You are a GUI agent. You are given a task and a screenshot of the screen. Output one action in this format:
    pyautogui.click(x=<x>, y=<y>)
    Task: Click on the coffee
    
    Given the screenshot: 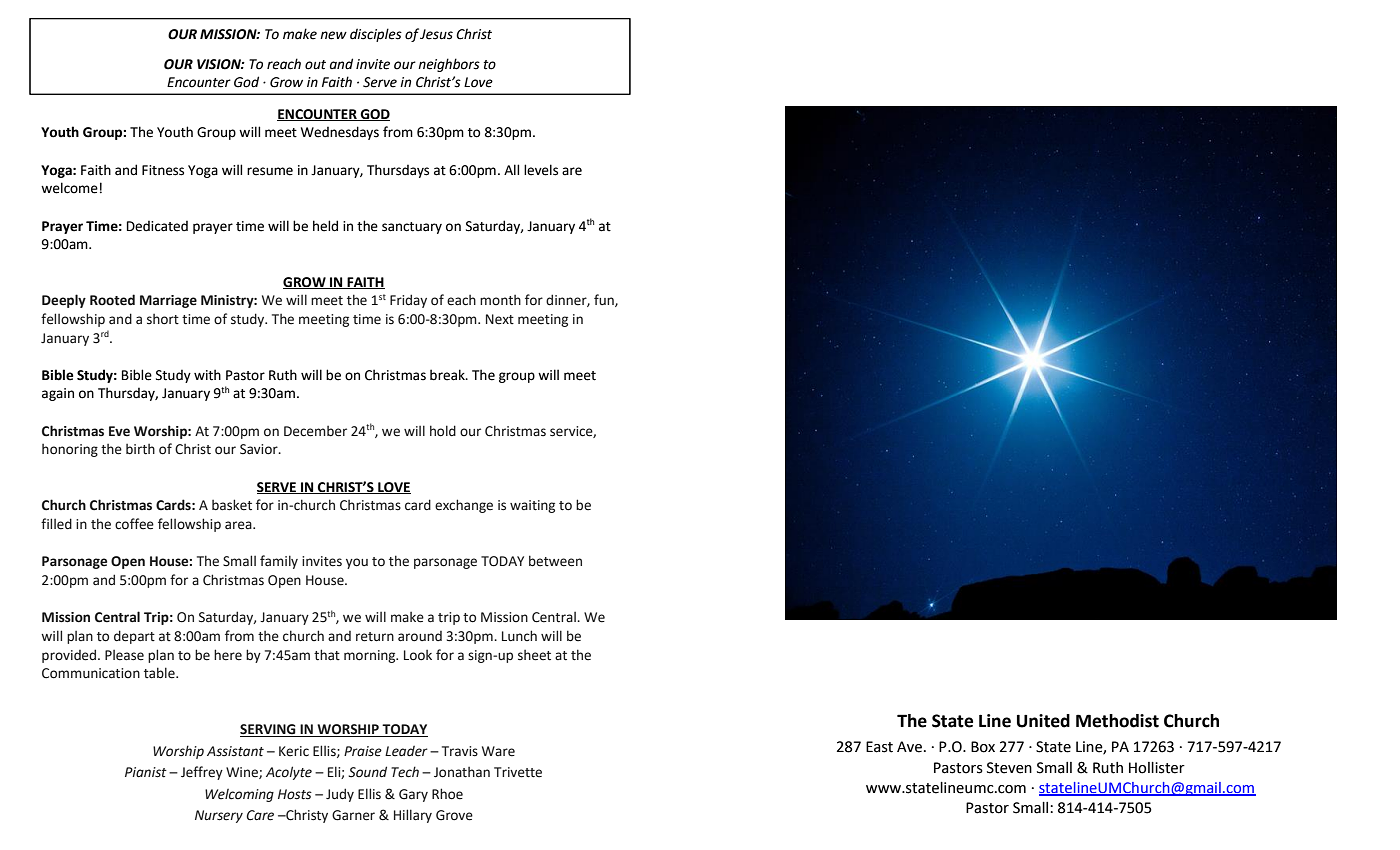 What is the action you would take?
    pyautogui.click(x=134, y=524)
